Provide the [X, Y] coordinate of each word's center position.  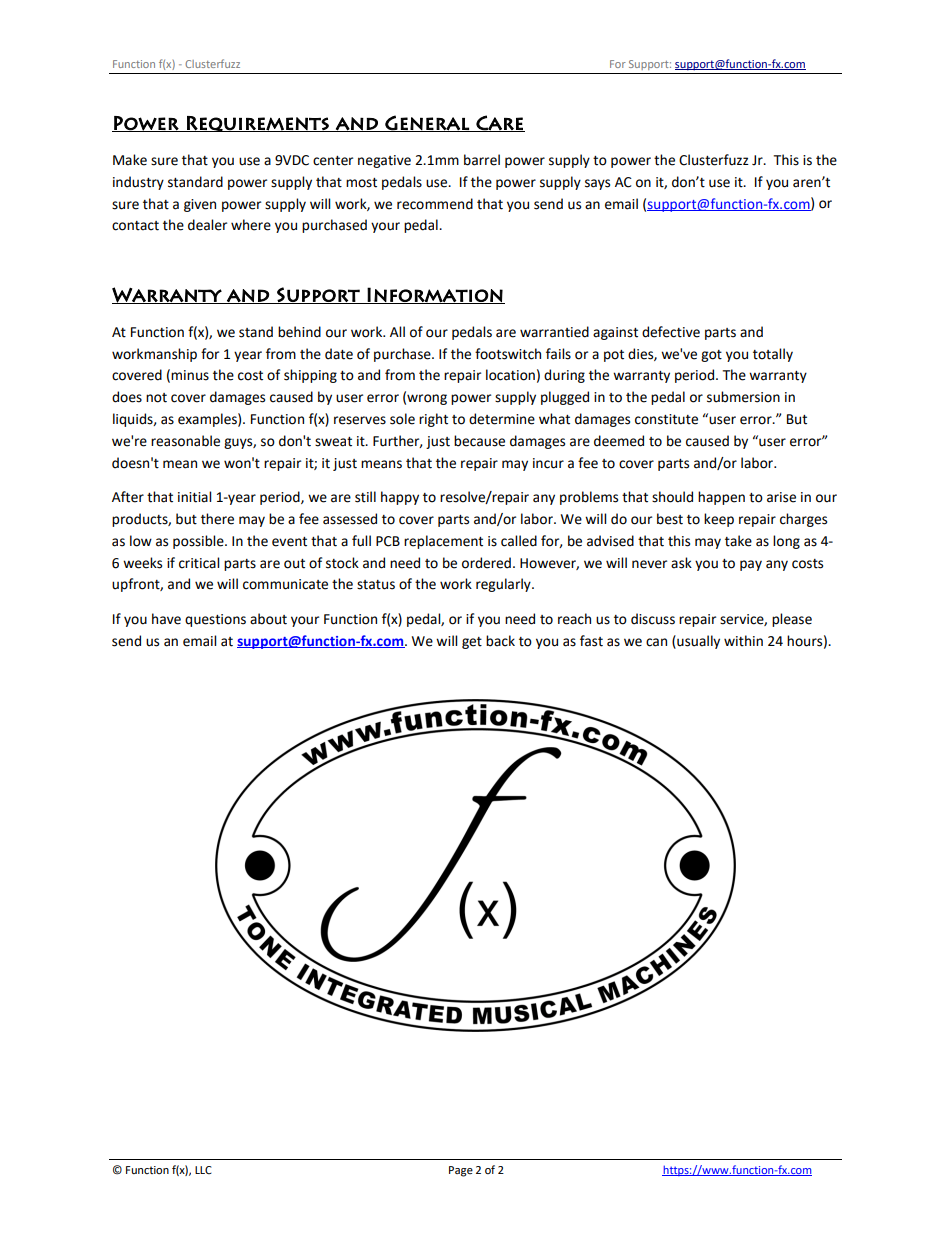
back [500, 641]
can [656, 642]
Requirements [258, 124]
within [743, 641]
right [433, 420]
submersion [743, 397]
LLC [203, 1170]
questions [215, 620]
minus [190, 375]
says [597, 184]
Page [461, 1171]
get [472, 643]
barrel [482, 160]
